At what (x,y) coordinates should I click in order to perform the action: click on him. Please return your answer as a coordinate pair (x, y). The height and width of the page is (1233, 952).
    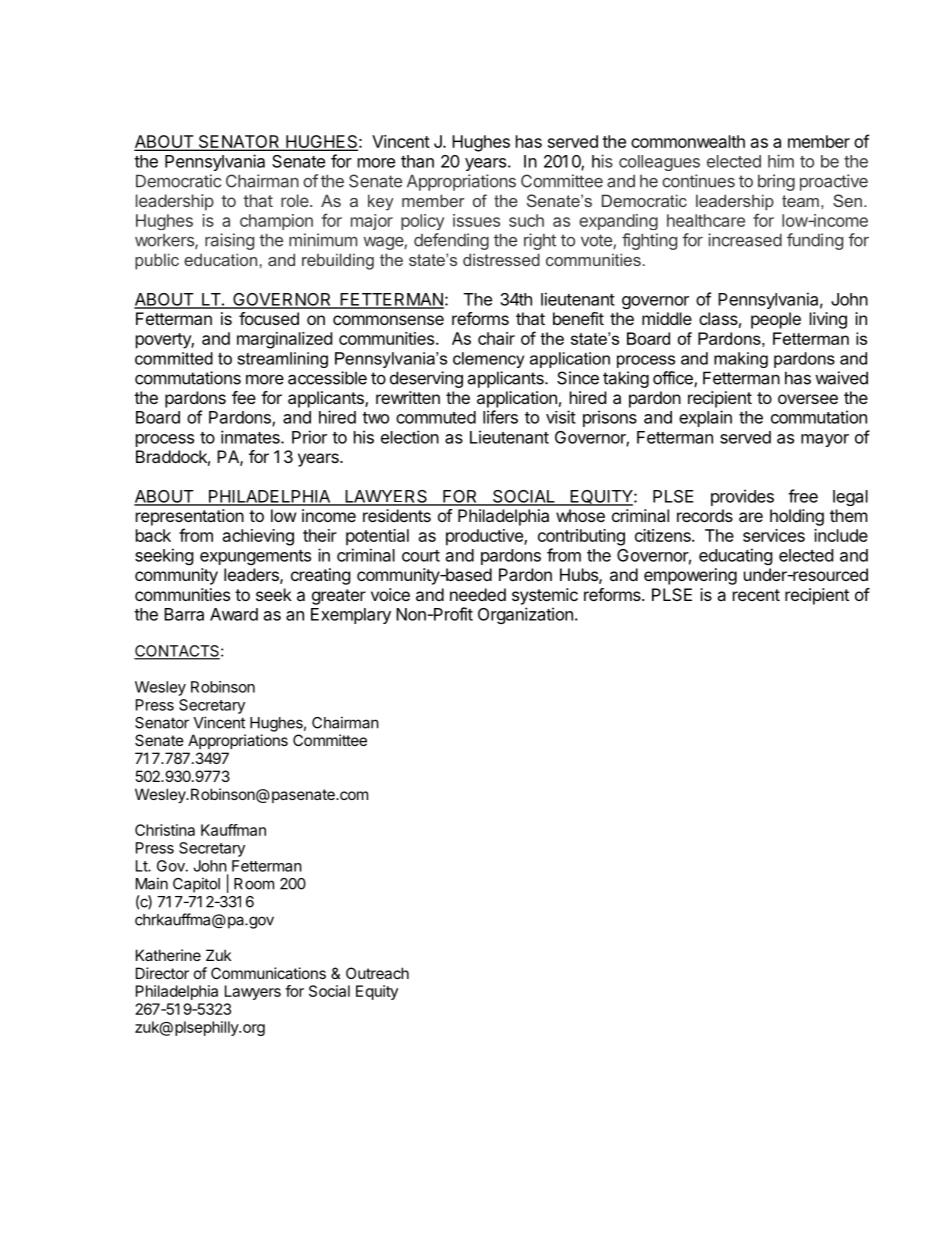
    Looking at the image, I should click on (781, 161).
